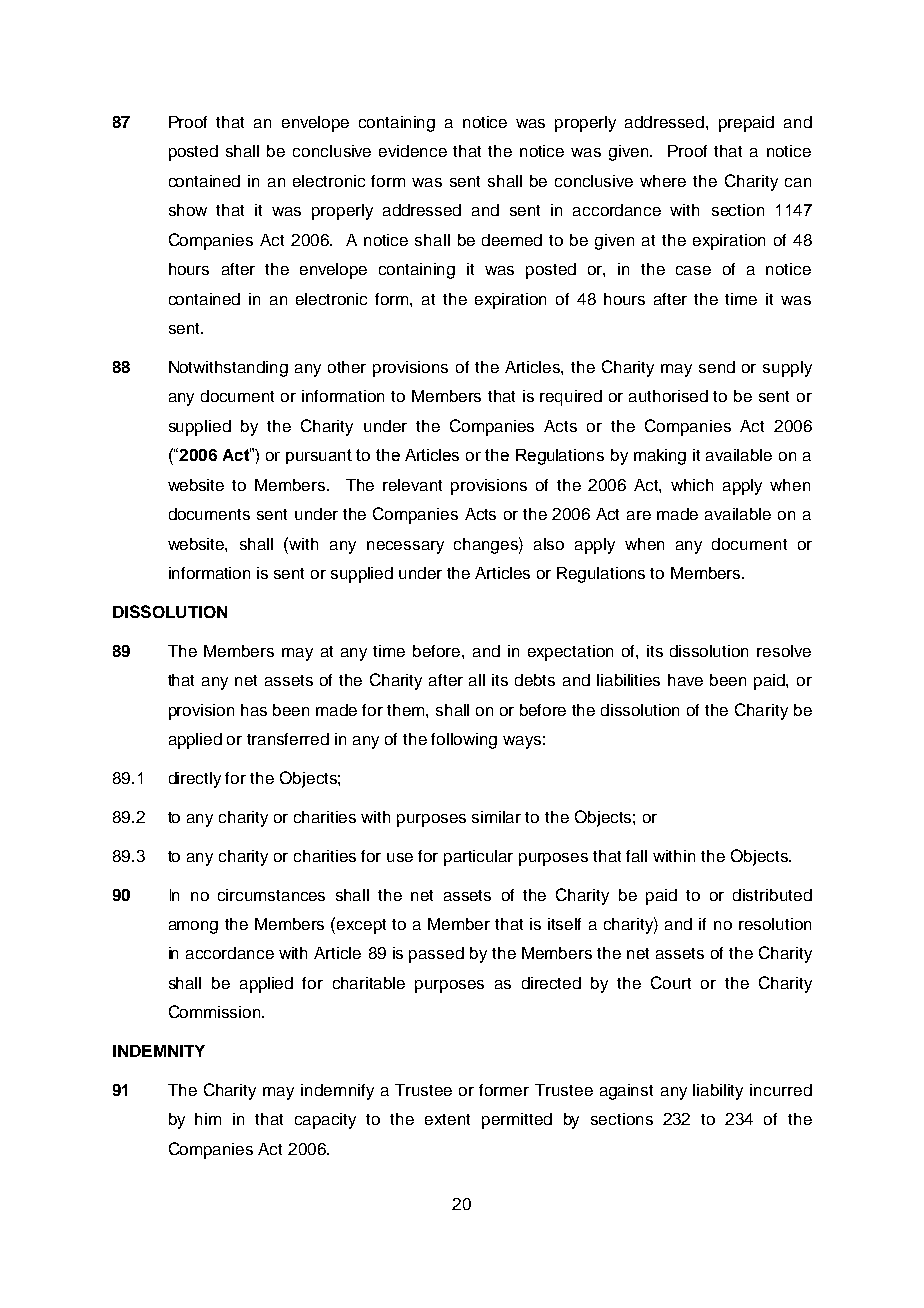  What do you see at coordinates (208, 1119) in the document?
I see `him` at bounding box center [208, 1119].
